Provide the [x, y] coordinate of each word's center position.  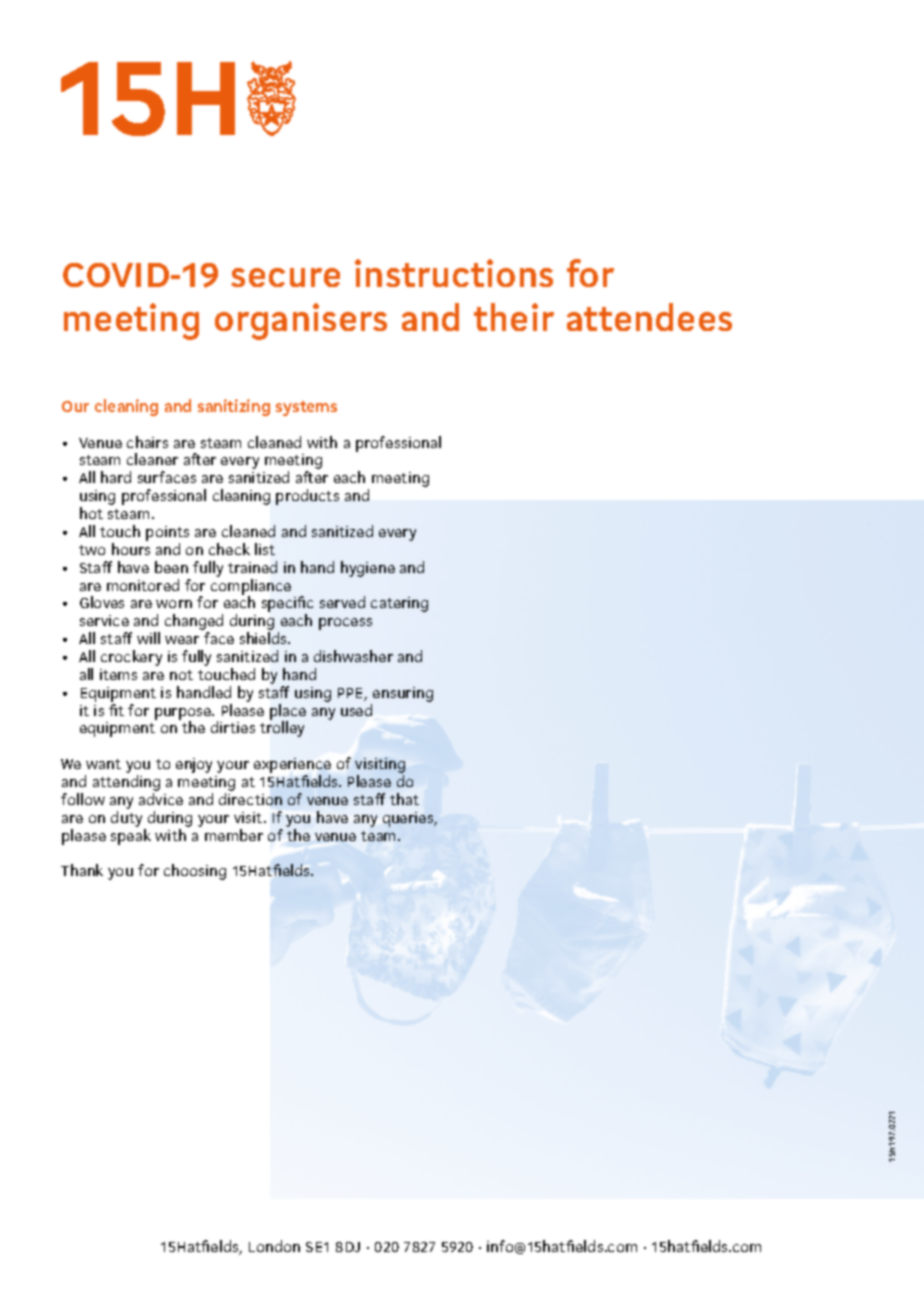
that [404, 799]
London [274, 1246]
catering [399, 604]
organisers [301, 321]
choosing [195, 872]
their [514, 317]
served [342, 602]
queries [409, 819]
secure [285, 277]
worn [174, 604]
